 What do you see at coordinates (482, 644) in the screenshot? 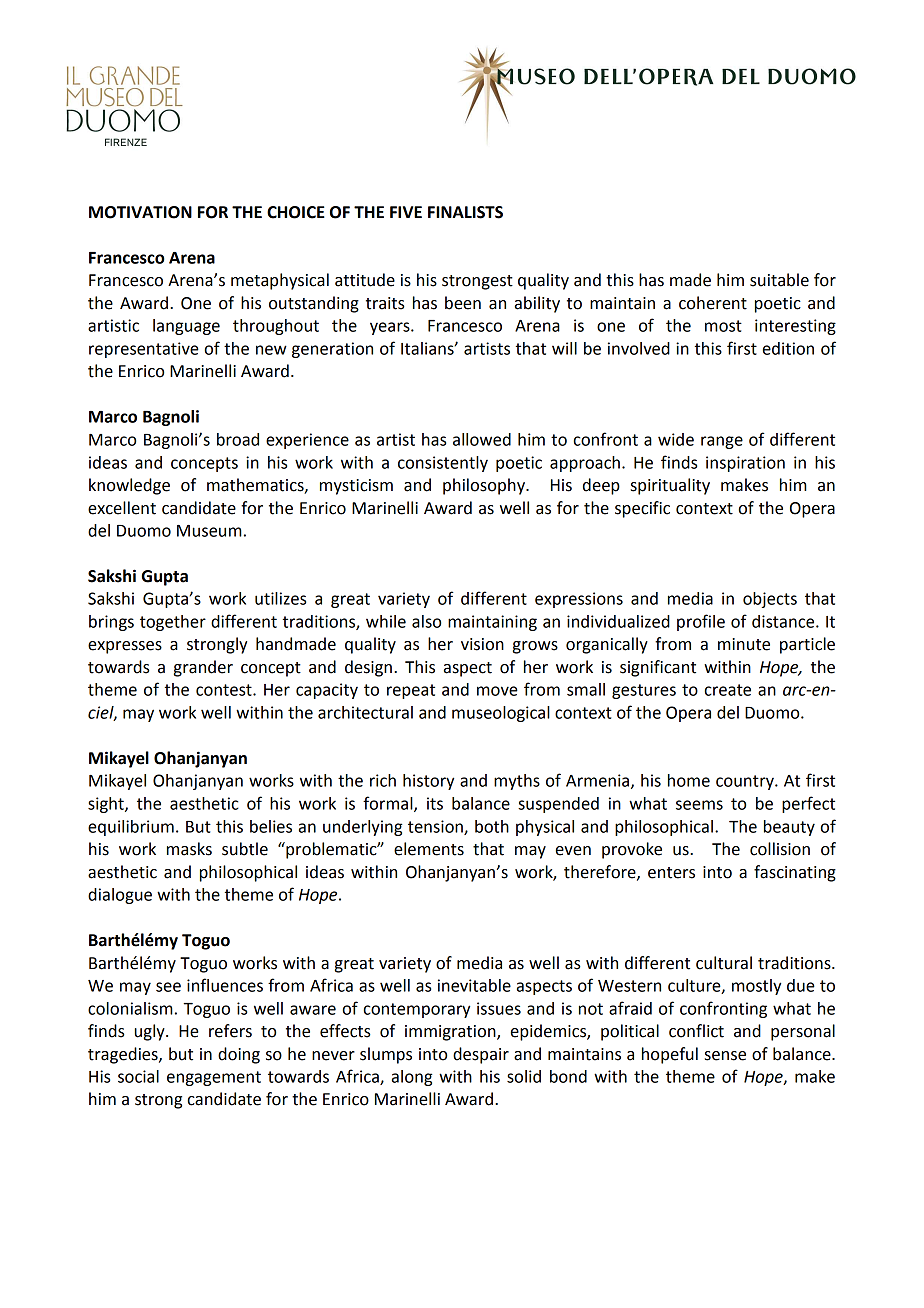
I see `vision` at bounding box center [482, 644].
